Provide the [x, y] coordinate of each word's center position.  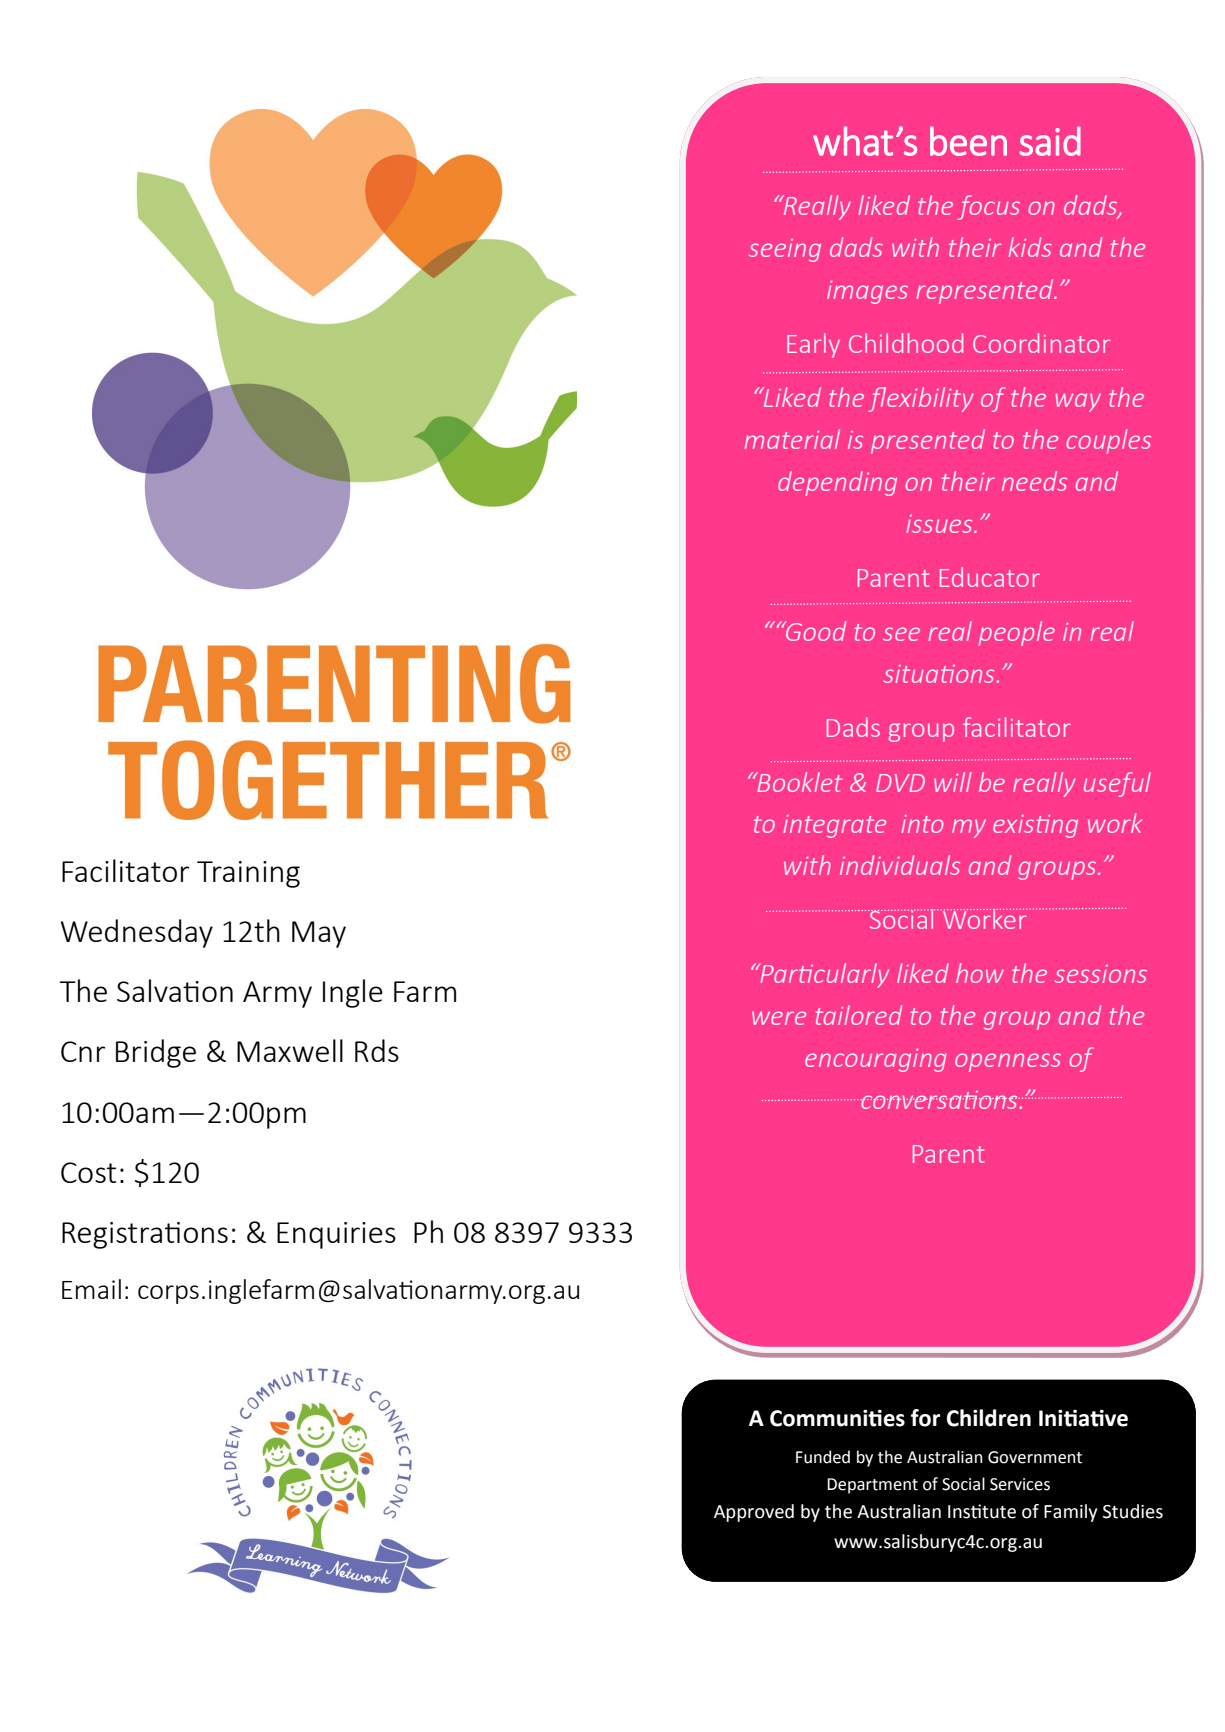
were [779, 1018]
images [867, 292]
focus [989, 207]
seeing [785, 250]
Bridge [156, 1053]
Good [815, 631]
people [1016, 633]
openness [1008, 1062]
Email [91, 1289]
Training [248, 874]
